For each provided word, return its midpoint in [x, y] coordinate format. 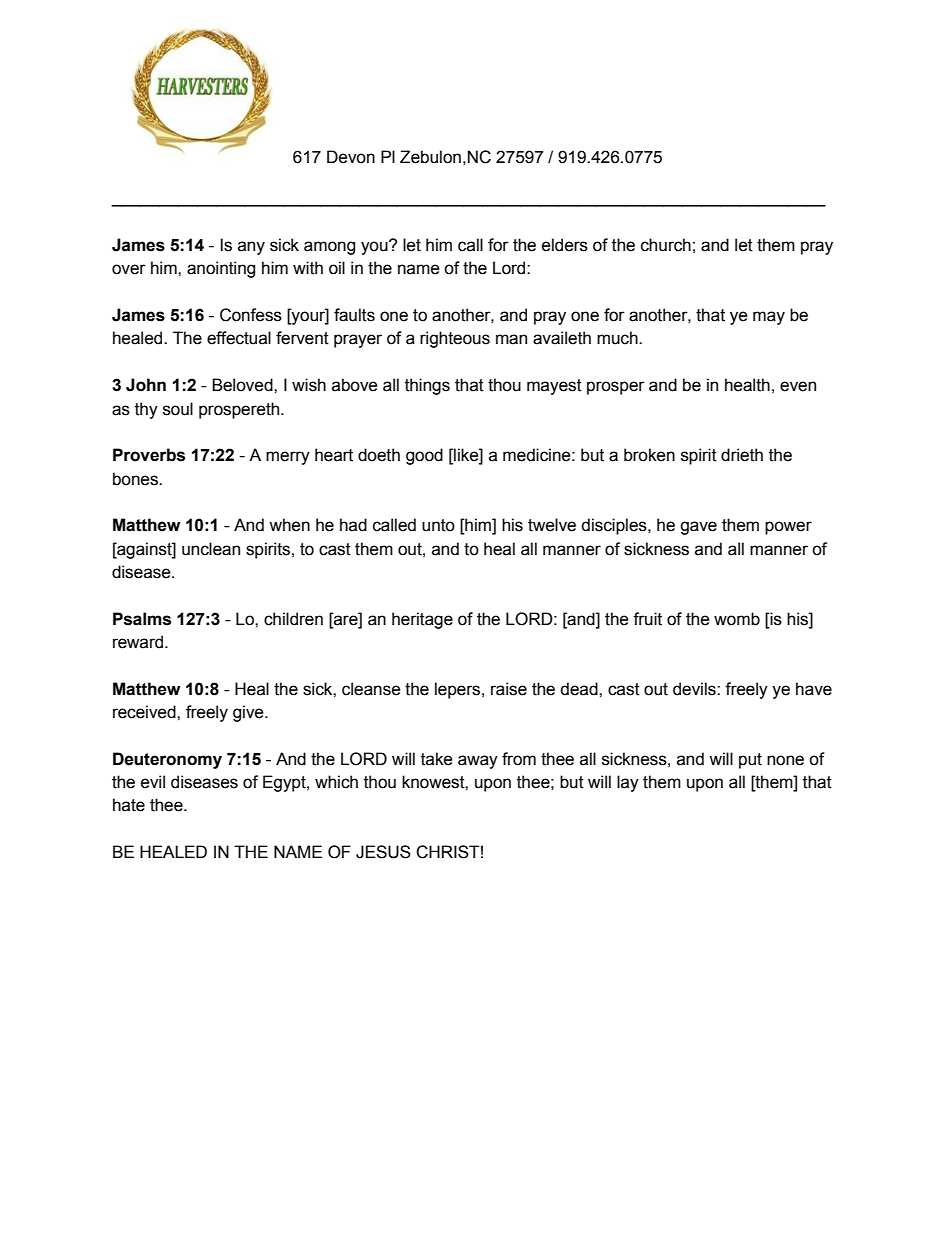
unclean [211, 549]
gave [698, 528]
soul [178, 409]
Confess [251, 315]
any [251, 248]
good [424, 456]
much [618, 338]
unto [438, 525]
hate [129, 805]
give [249, 713]
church [666, 245]
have [814, 689]
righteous [455, 339]
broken [649, 455]
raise [509, 689]
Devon [351, 157]
